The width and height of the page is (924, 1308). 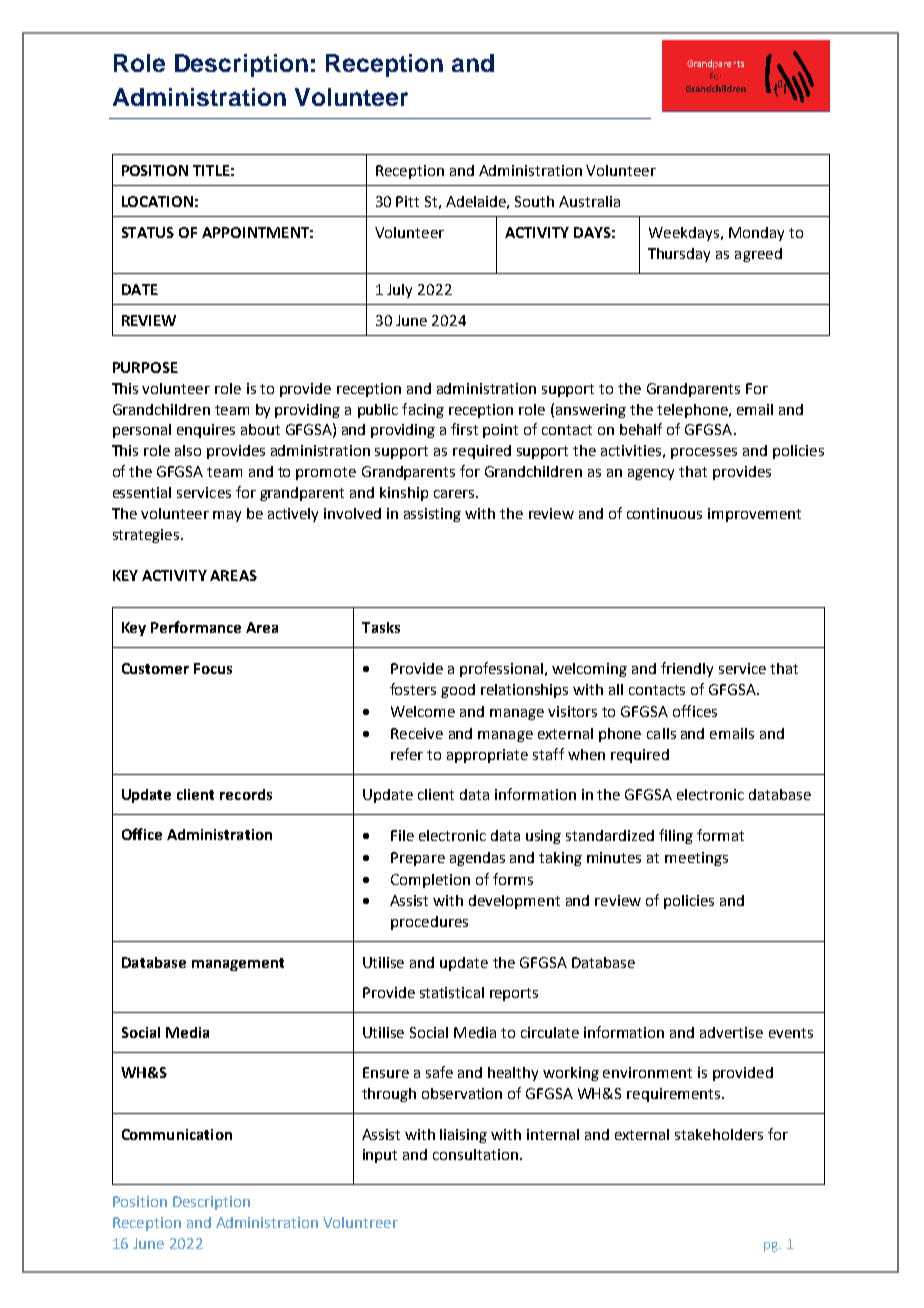 I want to click on Communication, so click(x=177, y=1134).
